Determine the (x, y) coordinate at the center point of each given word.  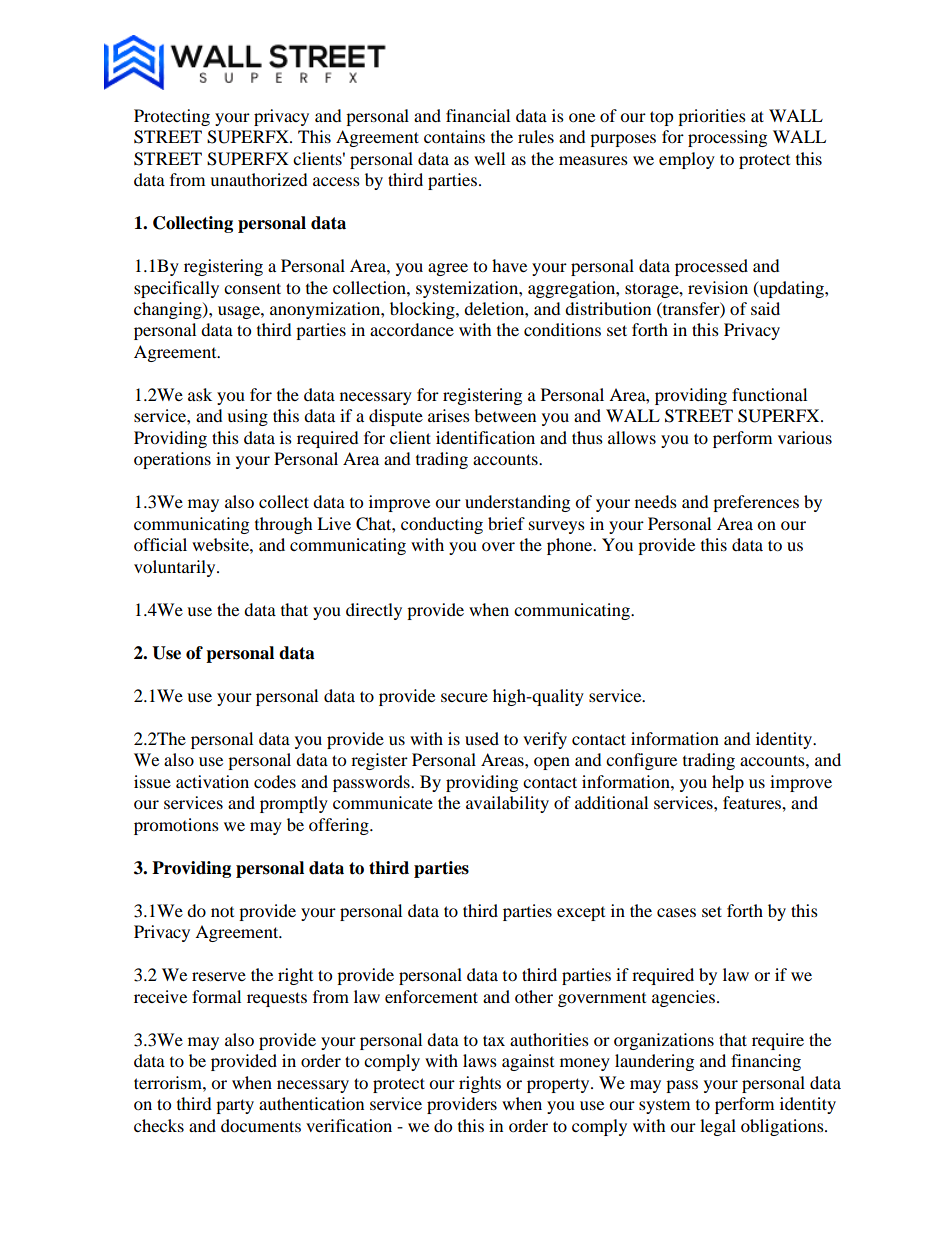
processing (727, 138)
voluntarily (176, 568)
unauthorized (259, 179)
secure (464, 697)
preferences (756, 503)
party (235, 1106)
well (489, 158)
